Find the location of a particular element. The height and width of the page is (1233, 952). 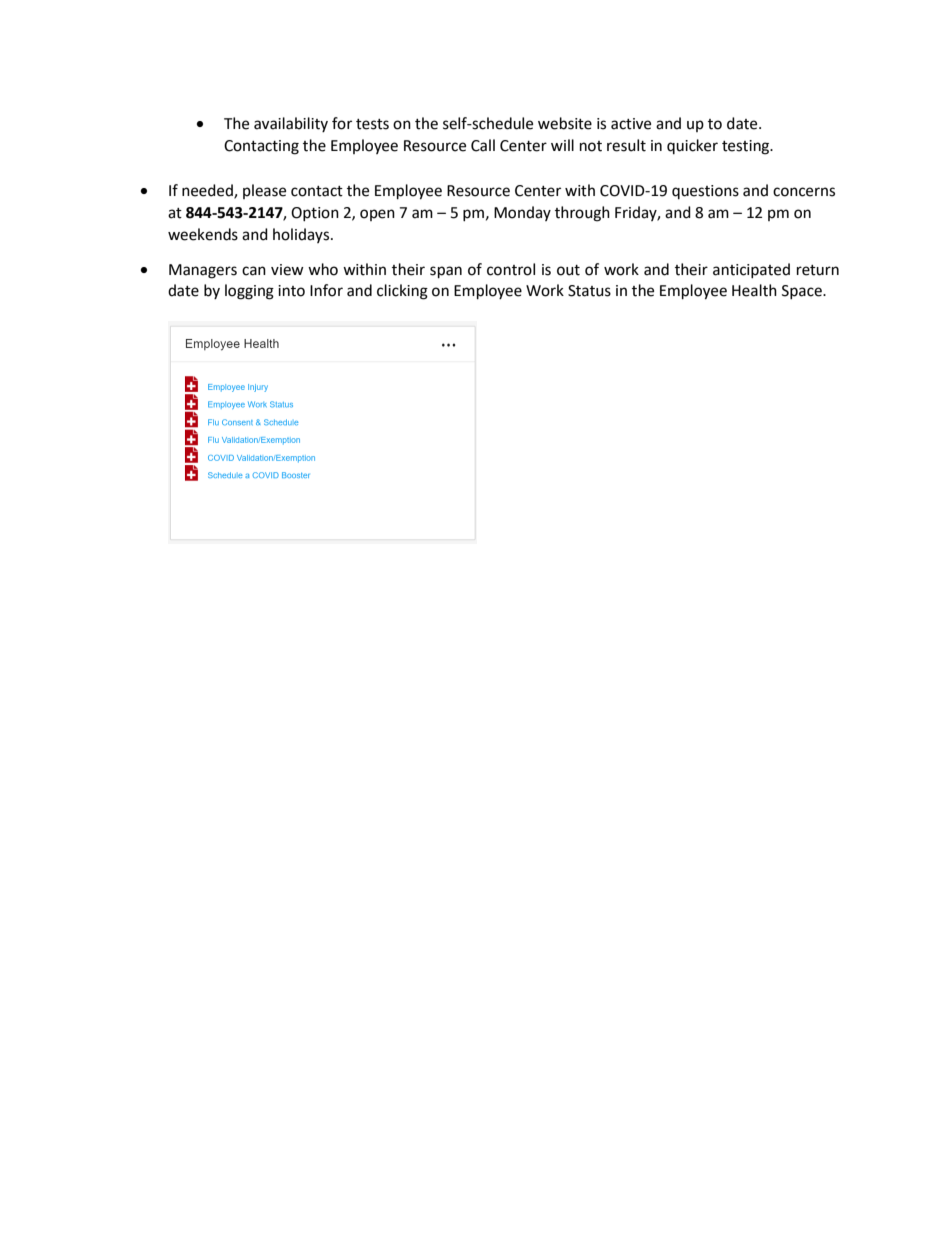

active is located at coordinates (631, 124).
